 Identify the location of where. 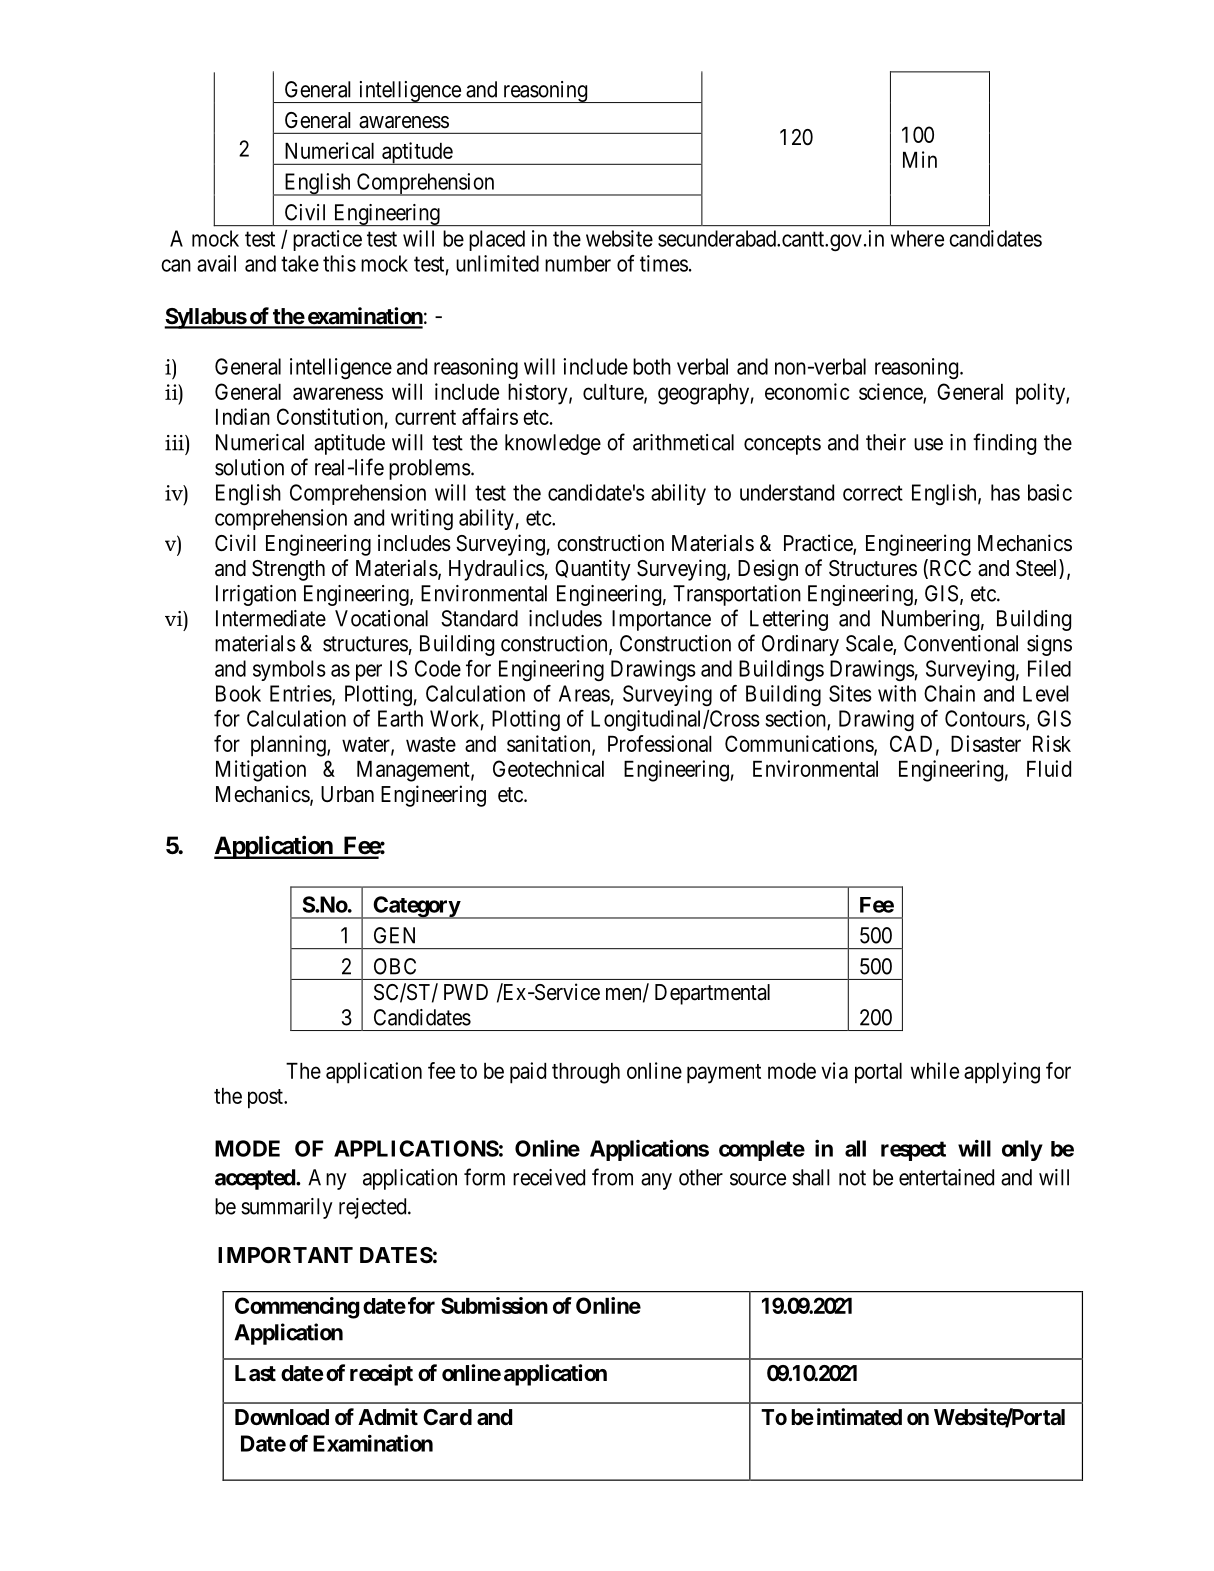
(917, 238).
